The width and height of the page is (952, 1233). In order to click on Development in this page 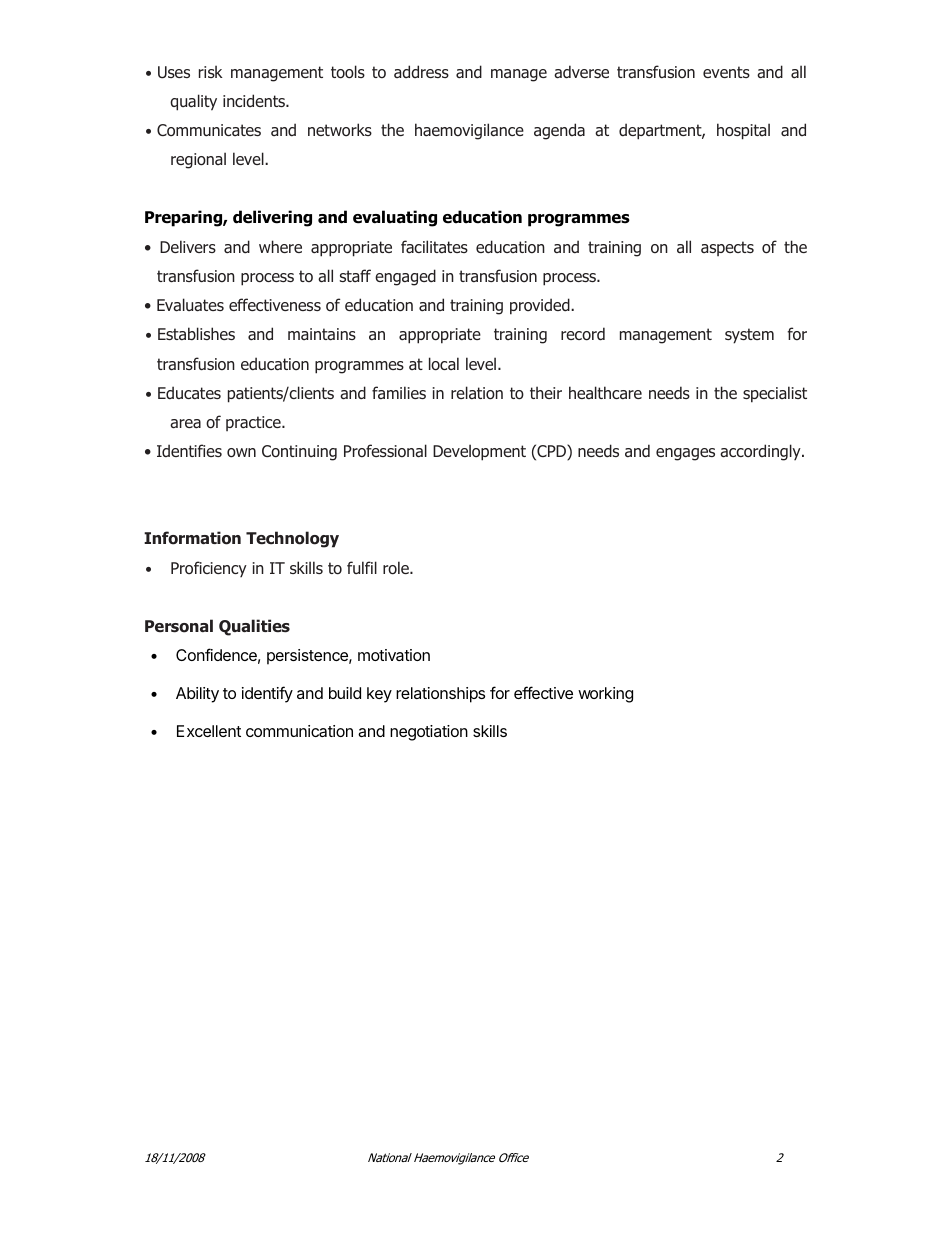, I will do `click(479, 452)`.
